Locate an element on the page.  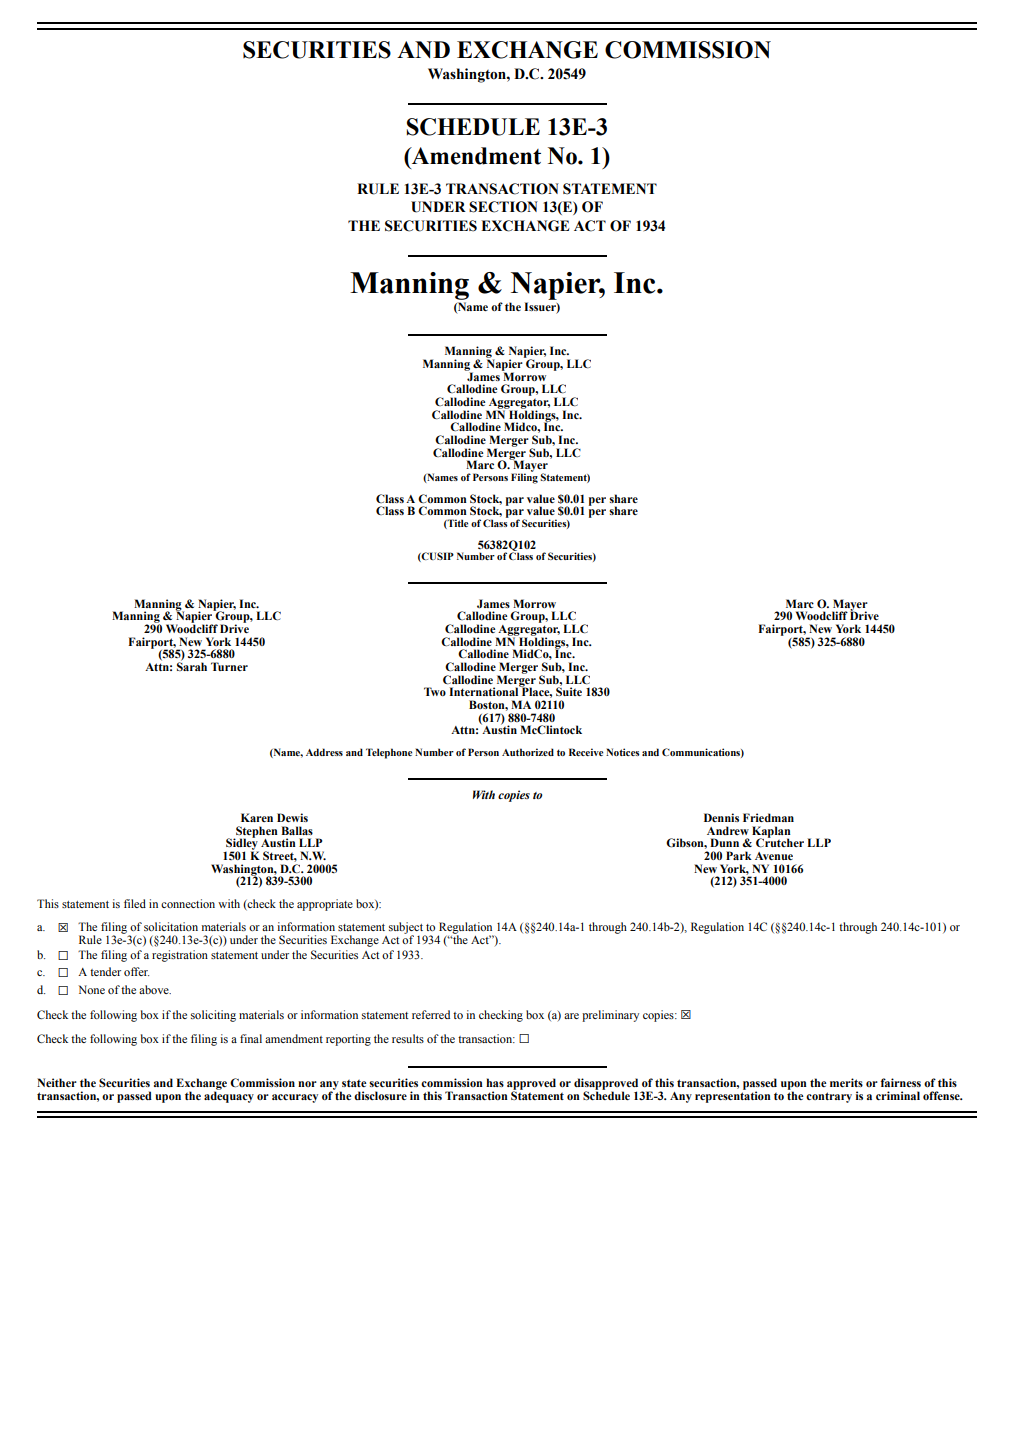
subject is located at coordinates (407, 929).
